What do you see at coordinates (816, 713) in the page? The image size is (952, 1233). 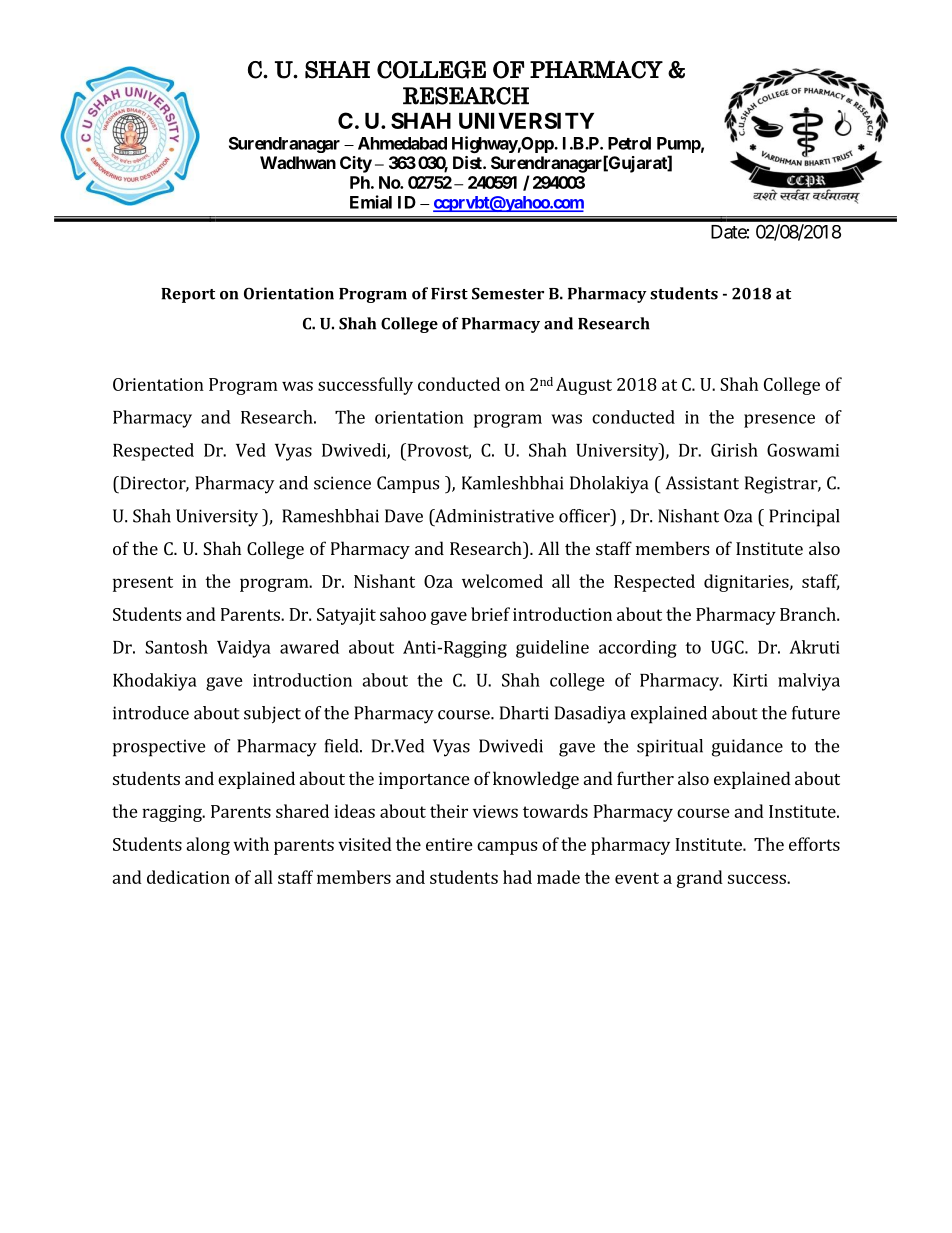 I see `future` at bounding box center [816, 713].
